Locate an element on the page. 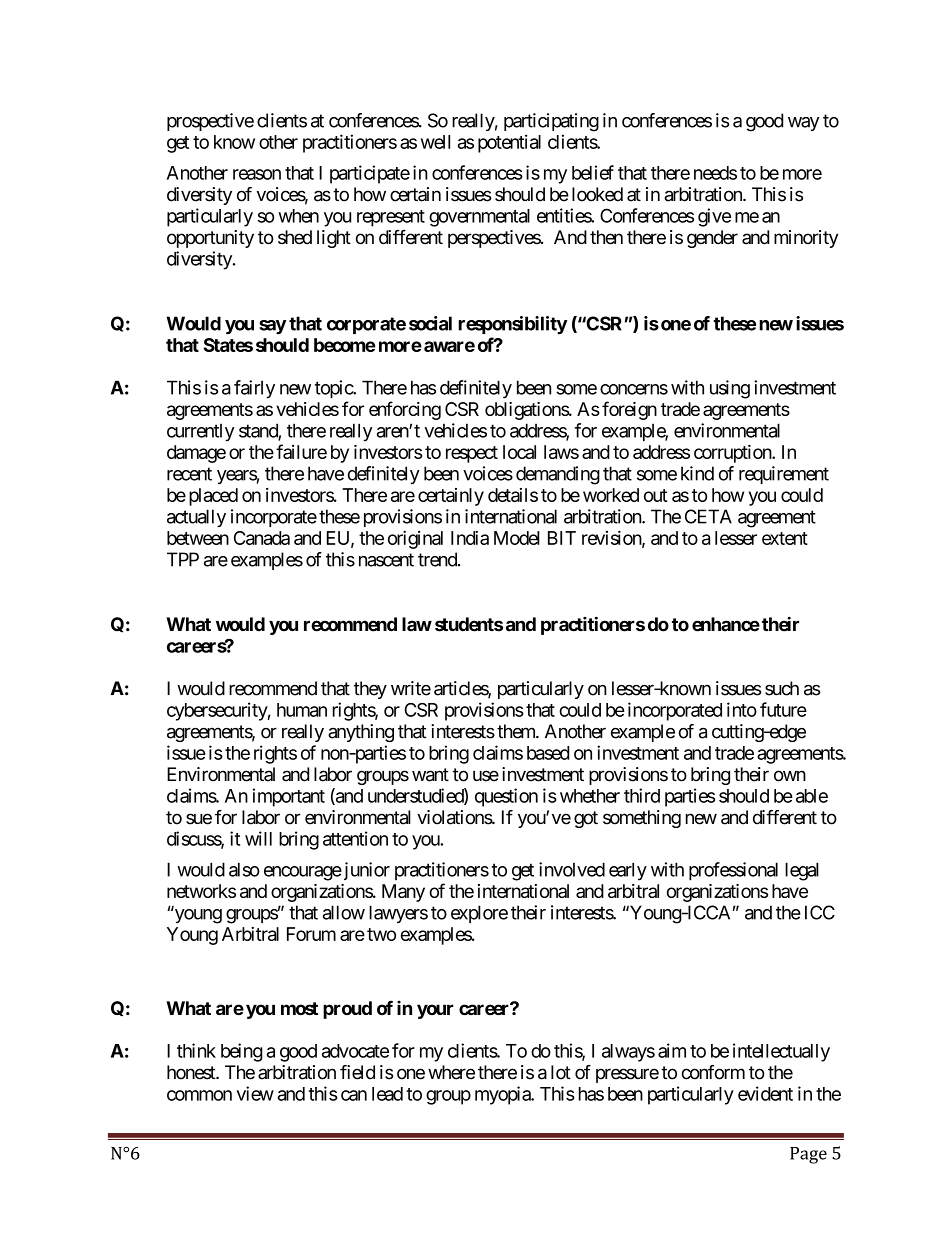  professional is located at coordinates (733, 871).
